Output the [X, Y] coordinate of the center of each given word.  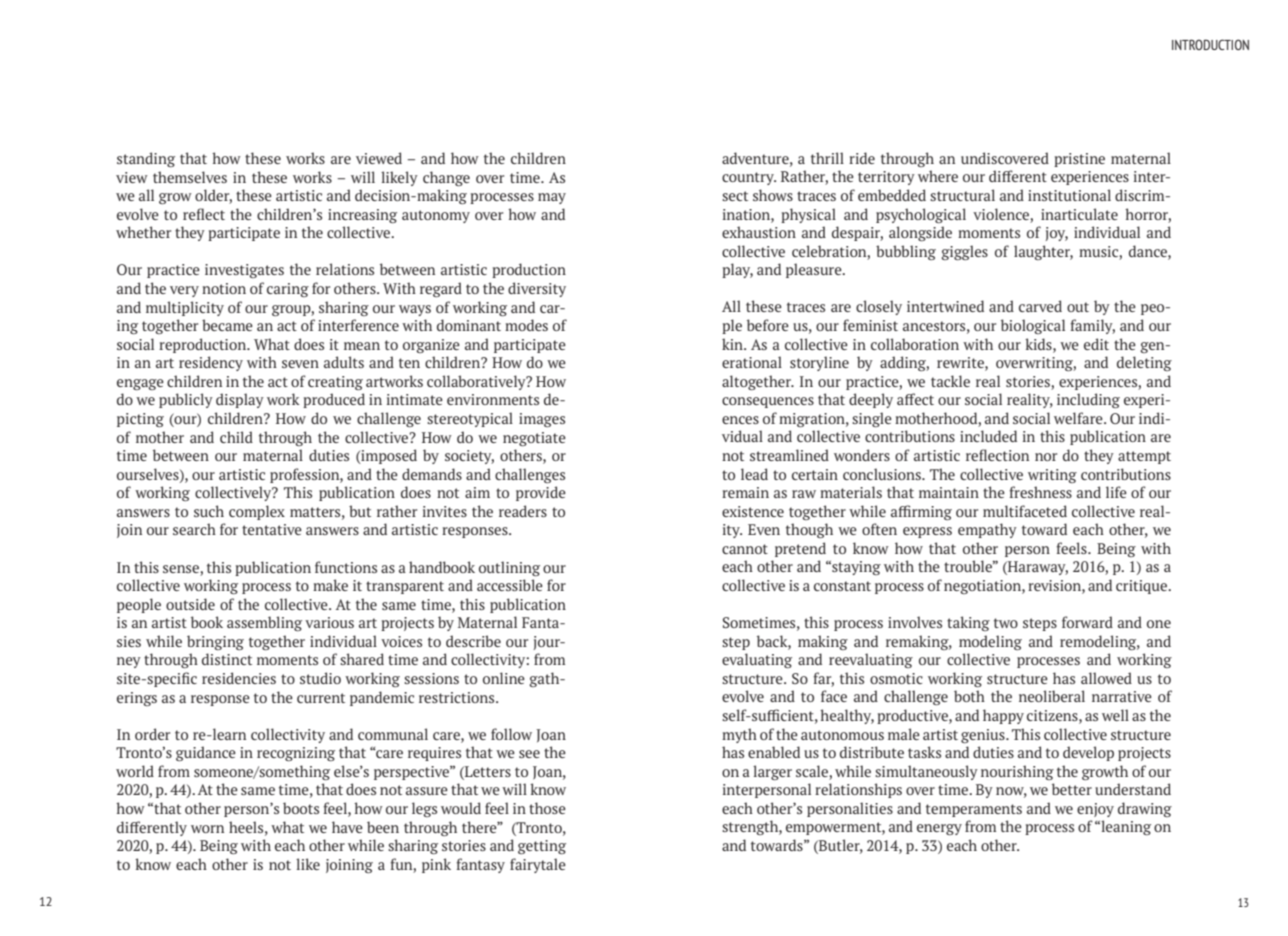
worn [207, 829]
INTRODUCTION [1210, 44]
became [227, 325]
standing [146, 159]
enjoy [1095, 810]
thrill [827, 158]
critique [1143, 587]
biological [1033, 326]
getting [542, 847]
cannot [745, 549]
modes [526, 325]
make [330, 585]
